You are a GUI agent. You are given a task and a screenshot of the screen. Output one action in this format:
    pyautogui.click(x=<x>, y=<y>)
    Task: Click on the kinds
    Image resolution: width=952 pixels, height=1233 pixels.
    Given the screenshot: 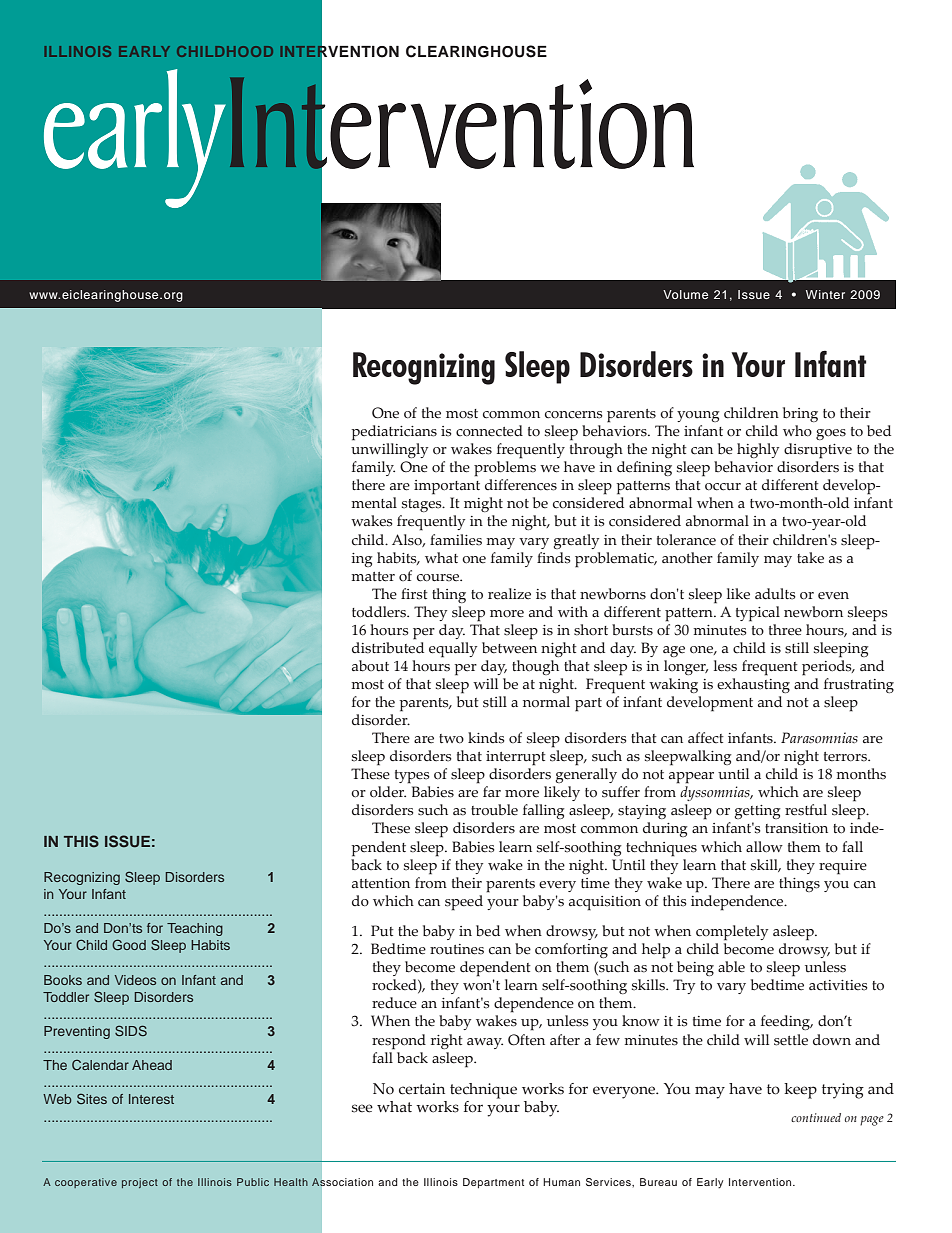 What is the action you would take?
    pyautogui.click(x=486, y=738)
